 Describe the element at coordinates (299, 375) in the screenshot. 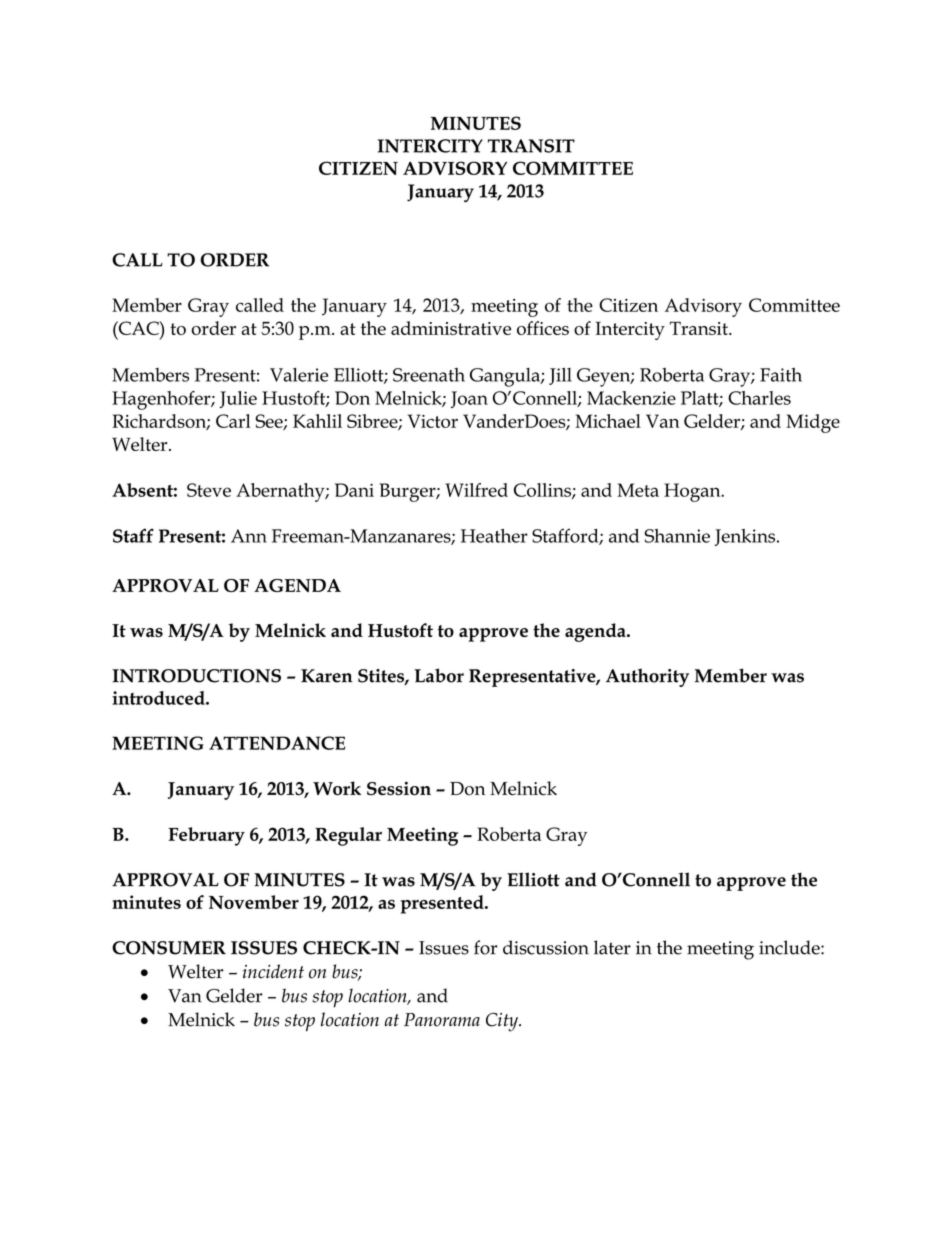

I see `Valerie` at that location.
